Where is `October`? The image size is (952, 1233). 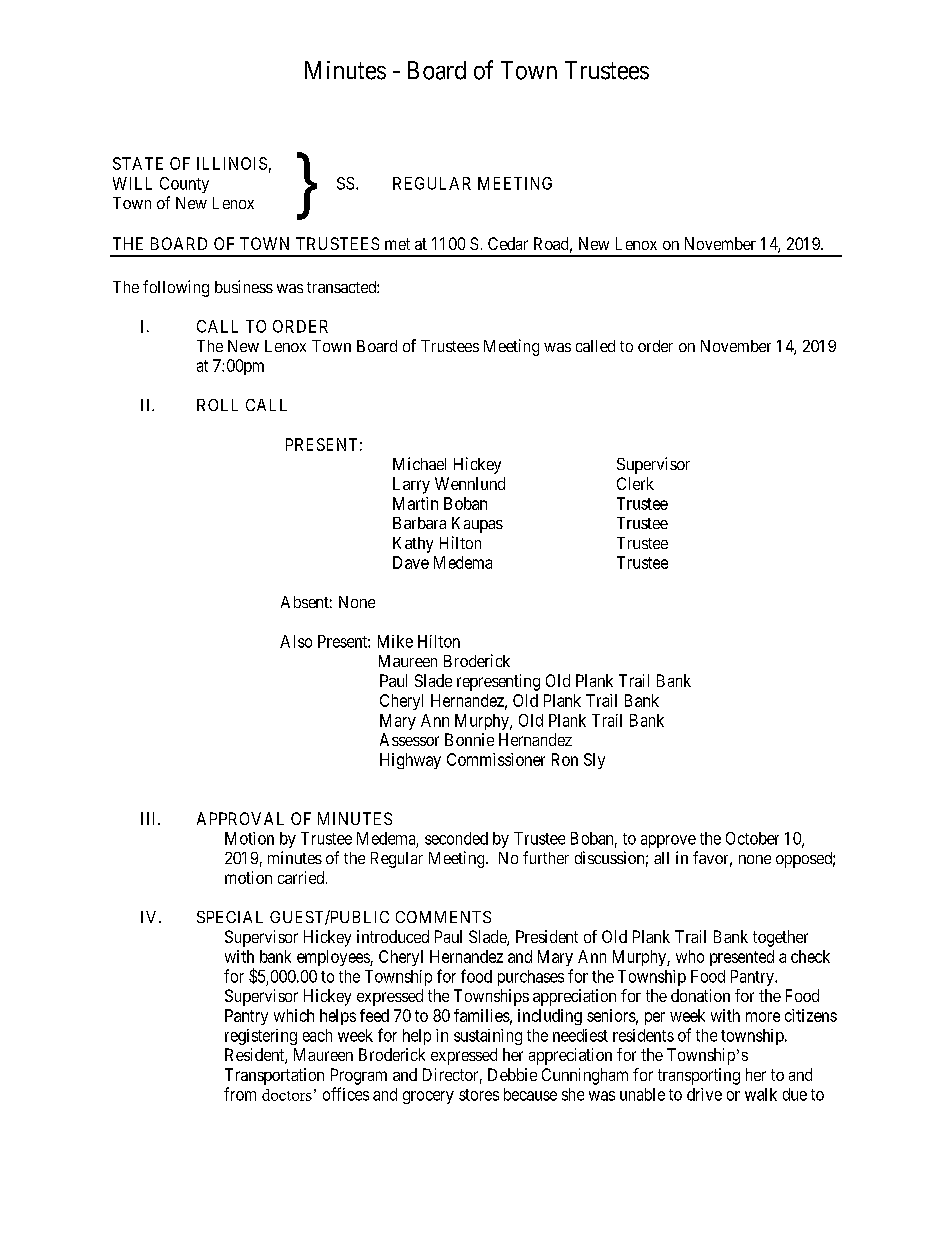 October is located at coordinates (752, 838).
